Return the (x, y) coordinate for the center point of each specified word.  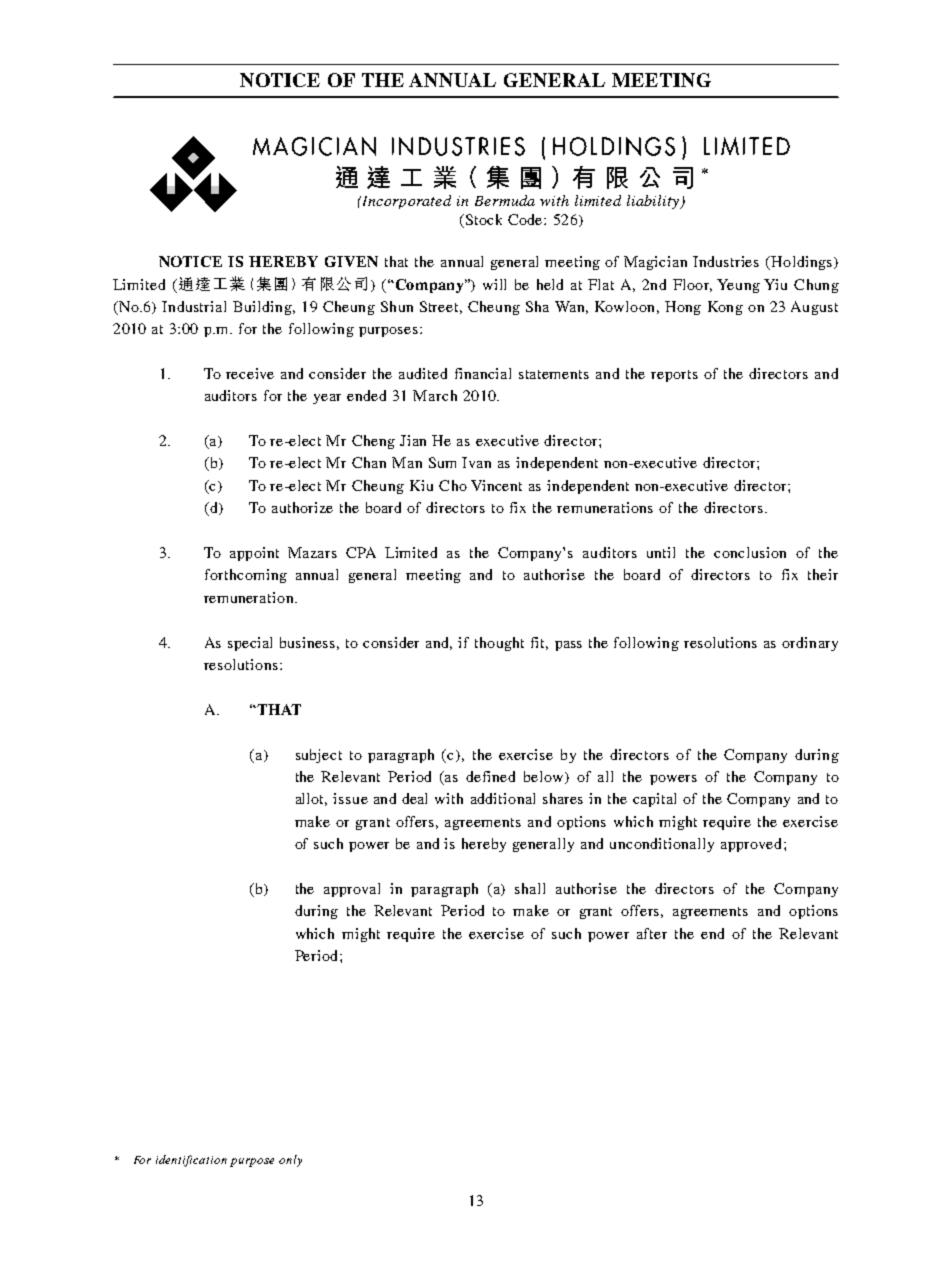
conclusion (750, 552)
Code (526, 219)
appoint (254, 554)
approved (753, 845)
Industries (726, 261)
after (652, 933)
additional (503, 798)
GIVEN (351, 261)
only (290, 1161)
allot (311, 799)
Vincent (496, 485)
